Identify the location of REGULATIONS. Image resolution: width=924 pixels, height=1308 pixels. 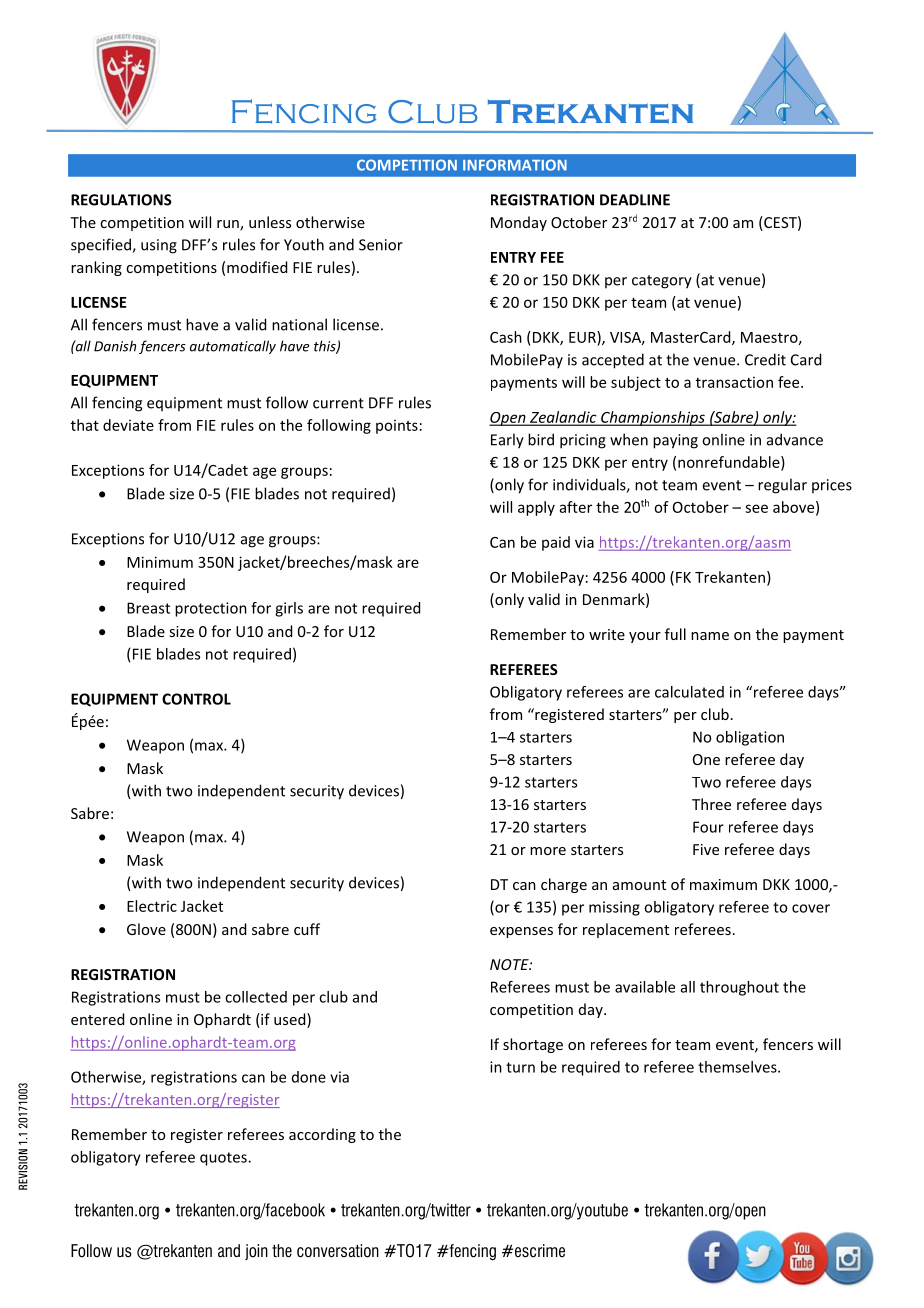
(121, 200).
